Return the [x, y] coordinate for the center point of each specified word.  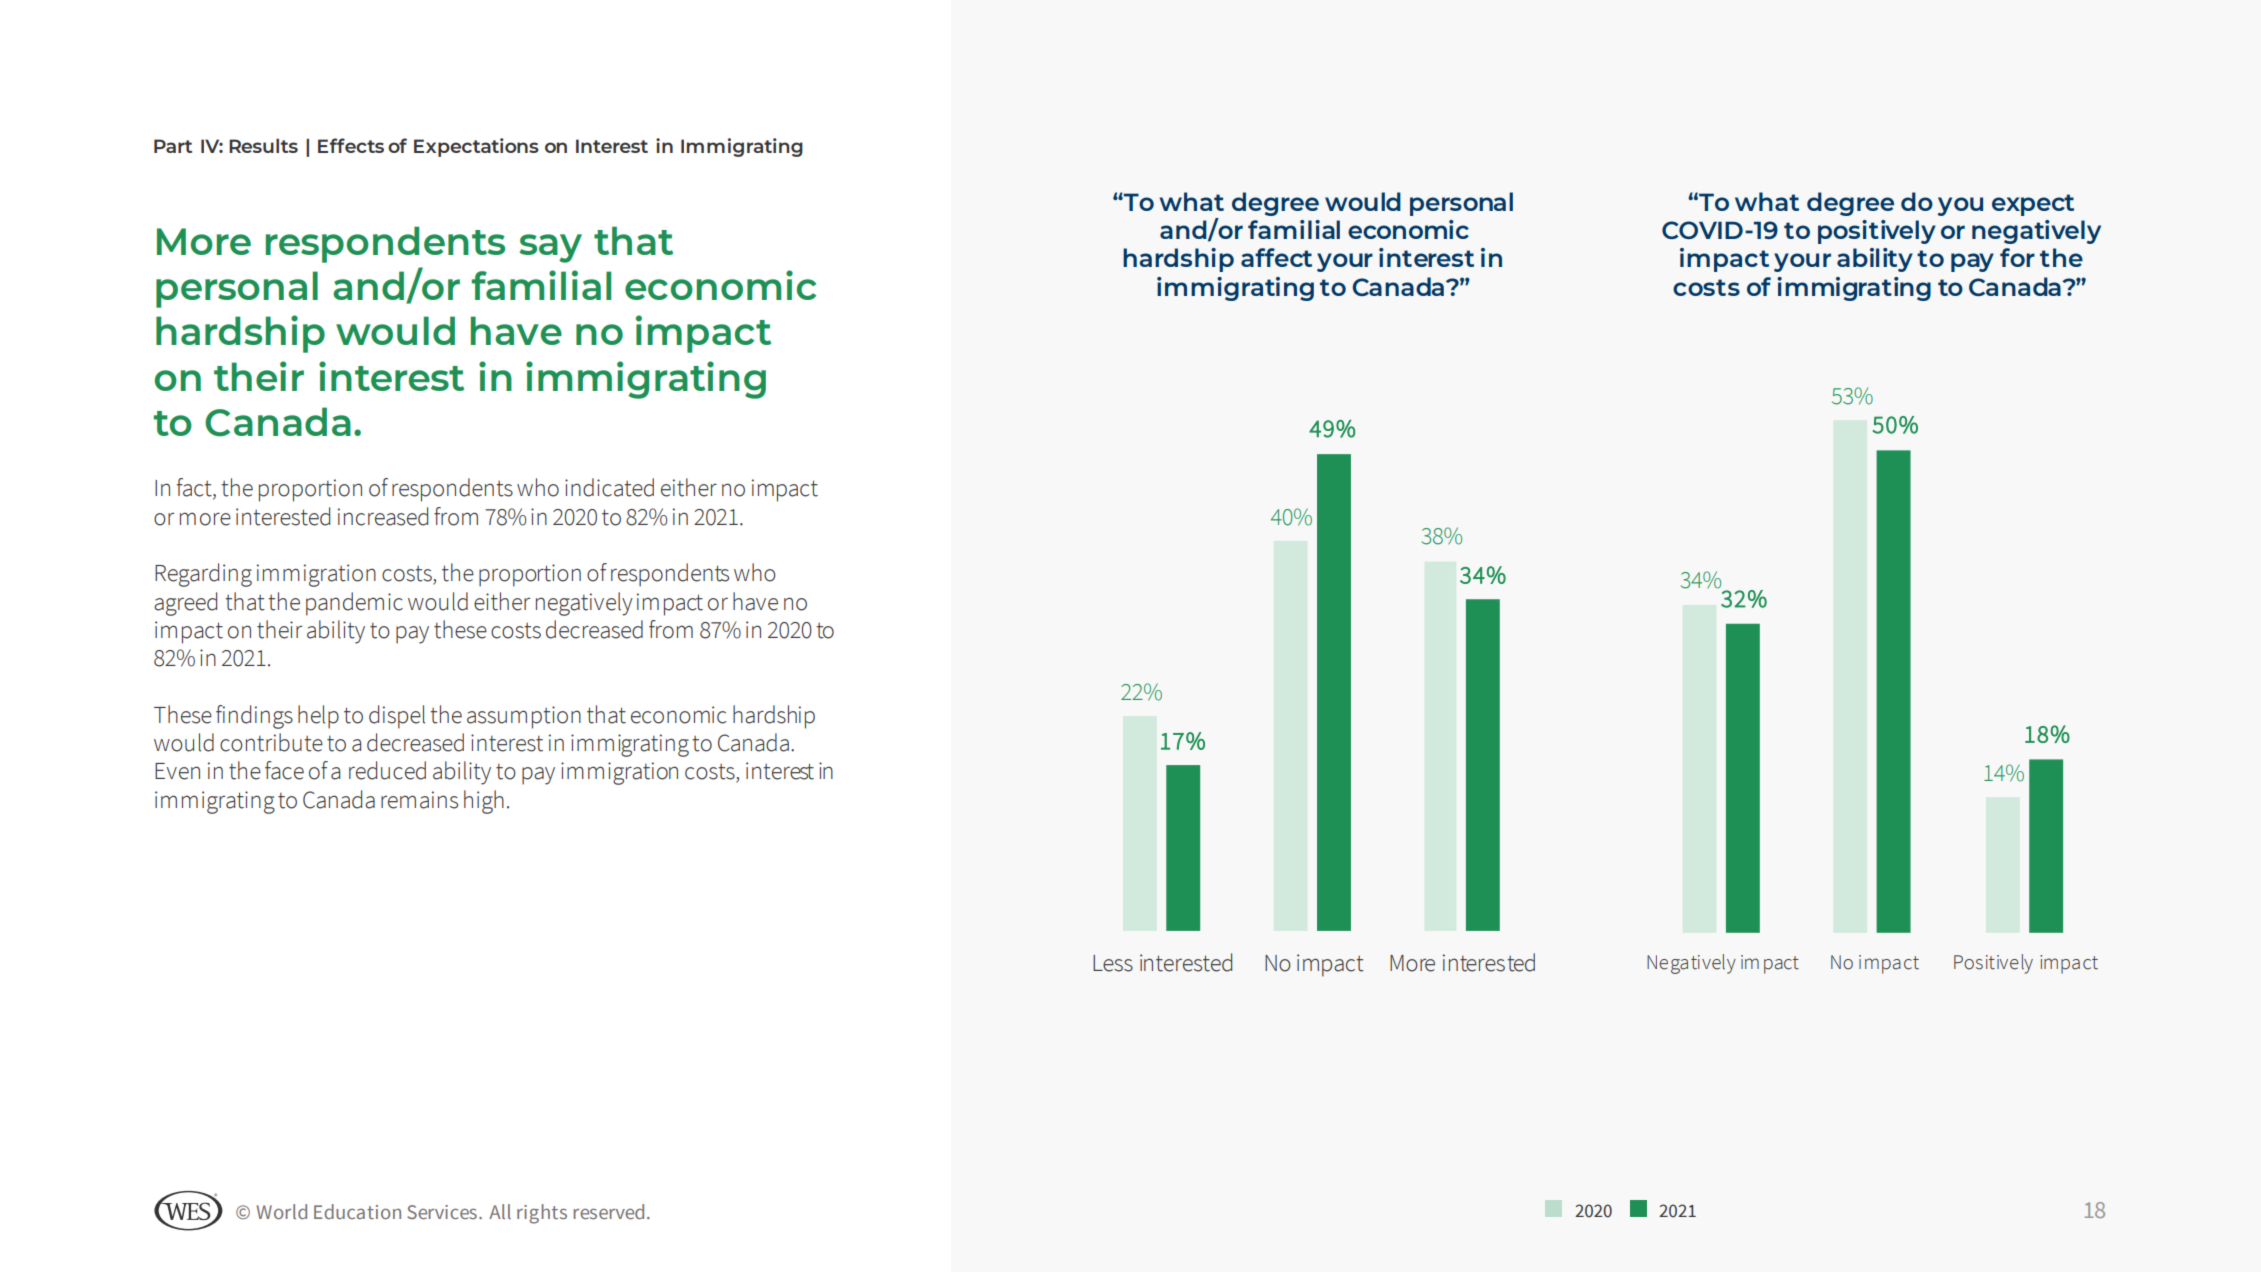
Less [1113, 963]
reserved [608, 1211]
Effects [351, 145]
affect [1276, 257]
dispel [397, 717]
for [2017, 257]
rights [542, 1214]
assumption [524, 717]
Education [357, 1211]
